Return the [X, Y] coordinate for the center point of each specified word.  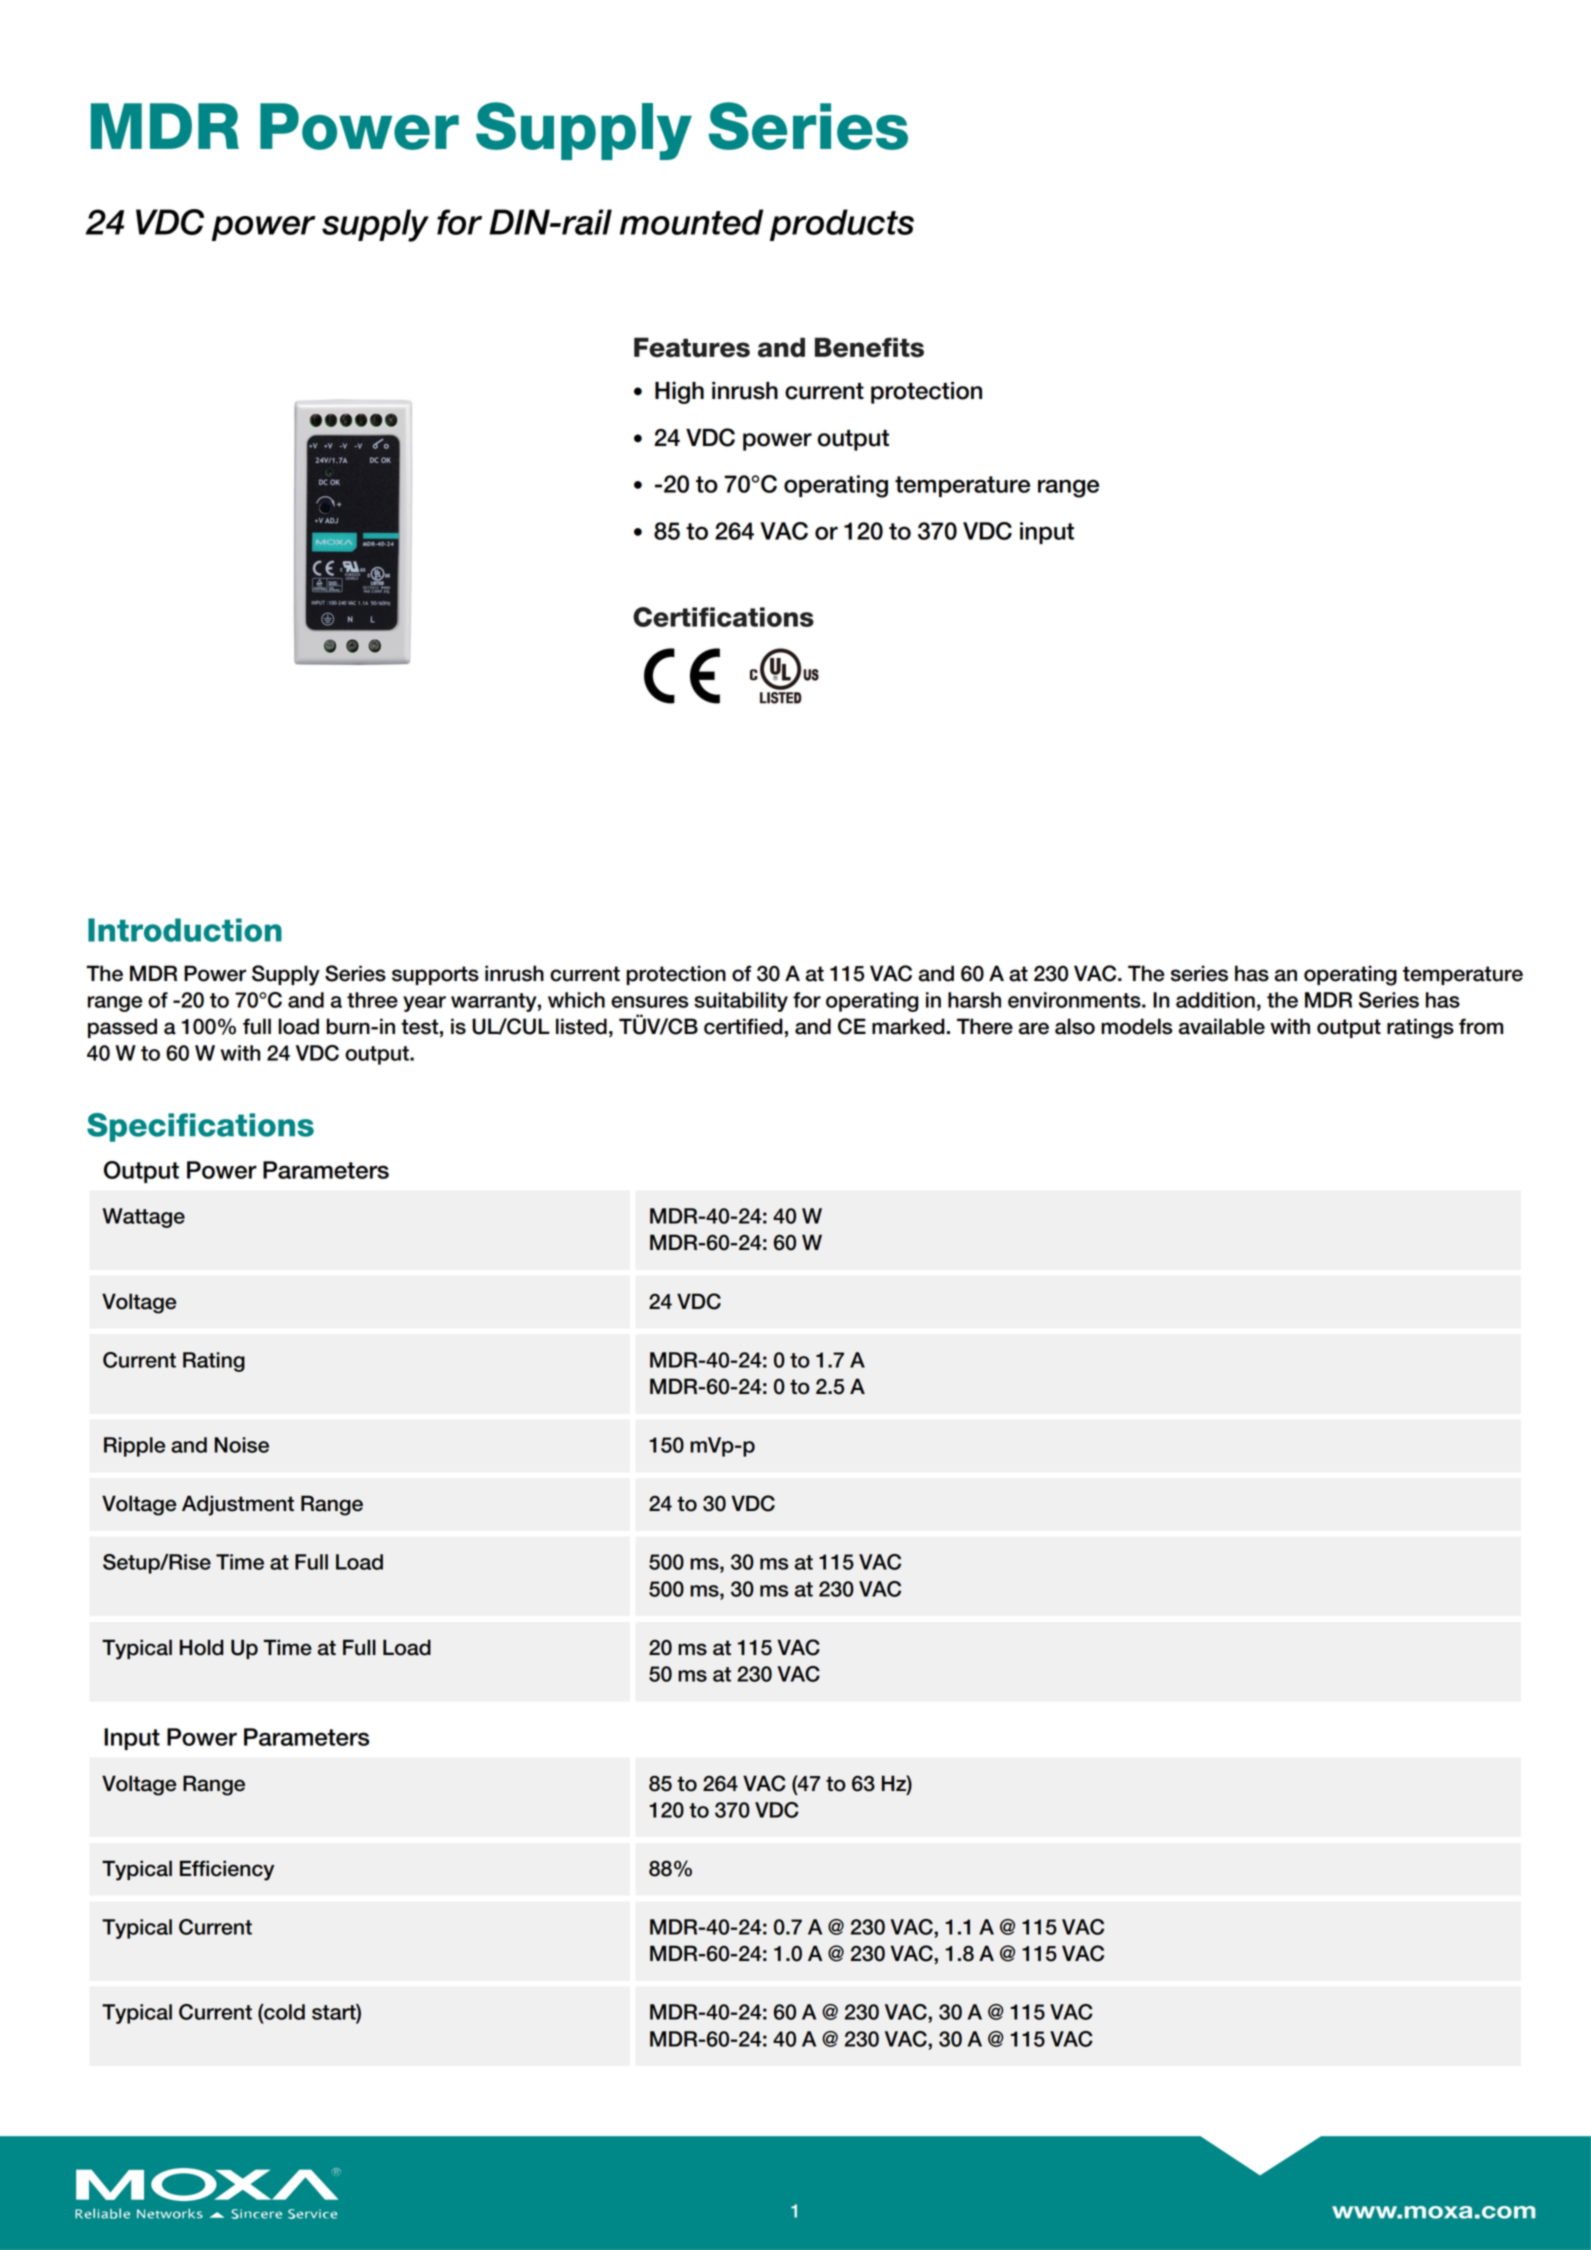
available [1222, 1026]
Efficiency [227, 1870]
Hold [202, 1647]
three [372, 1000]
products [842, 225]
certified [743, 1026]
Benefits [869, 347]
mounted [691, 222]
